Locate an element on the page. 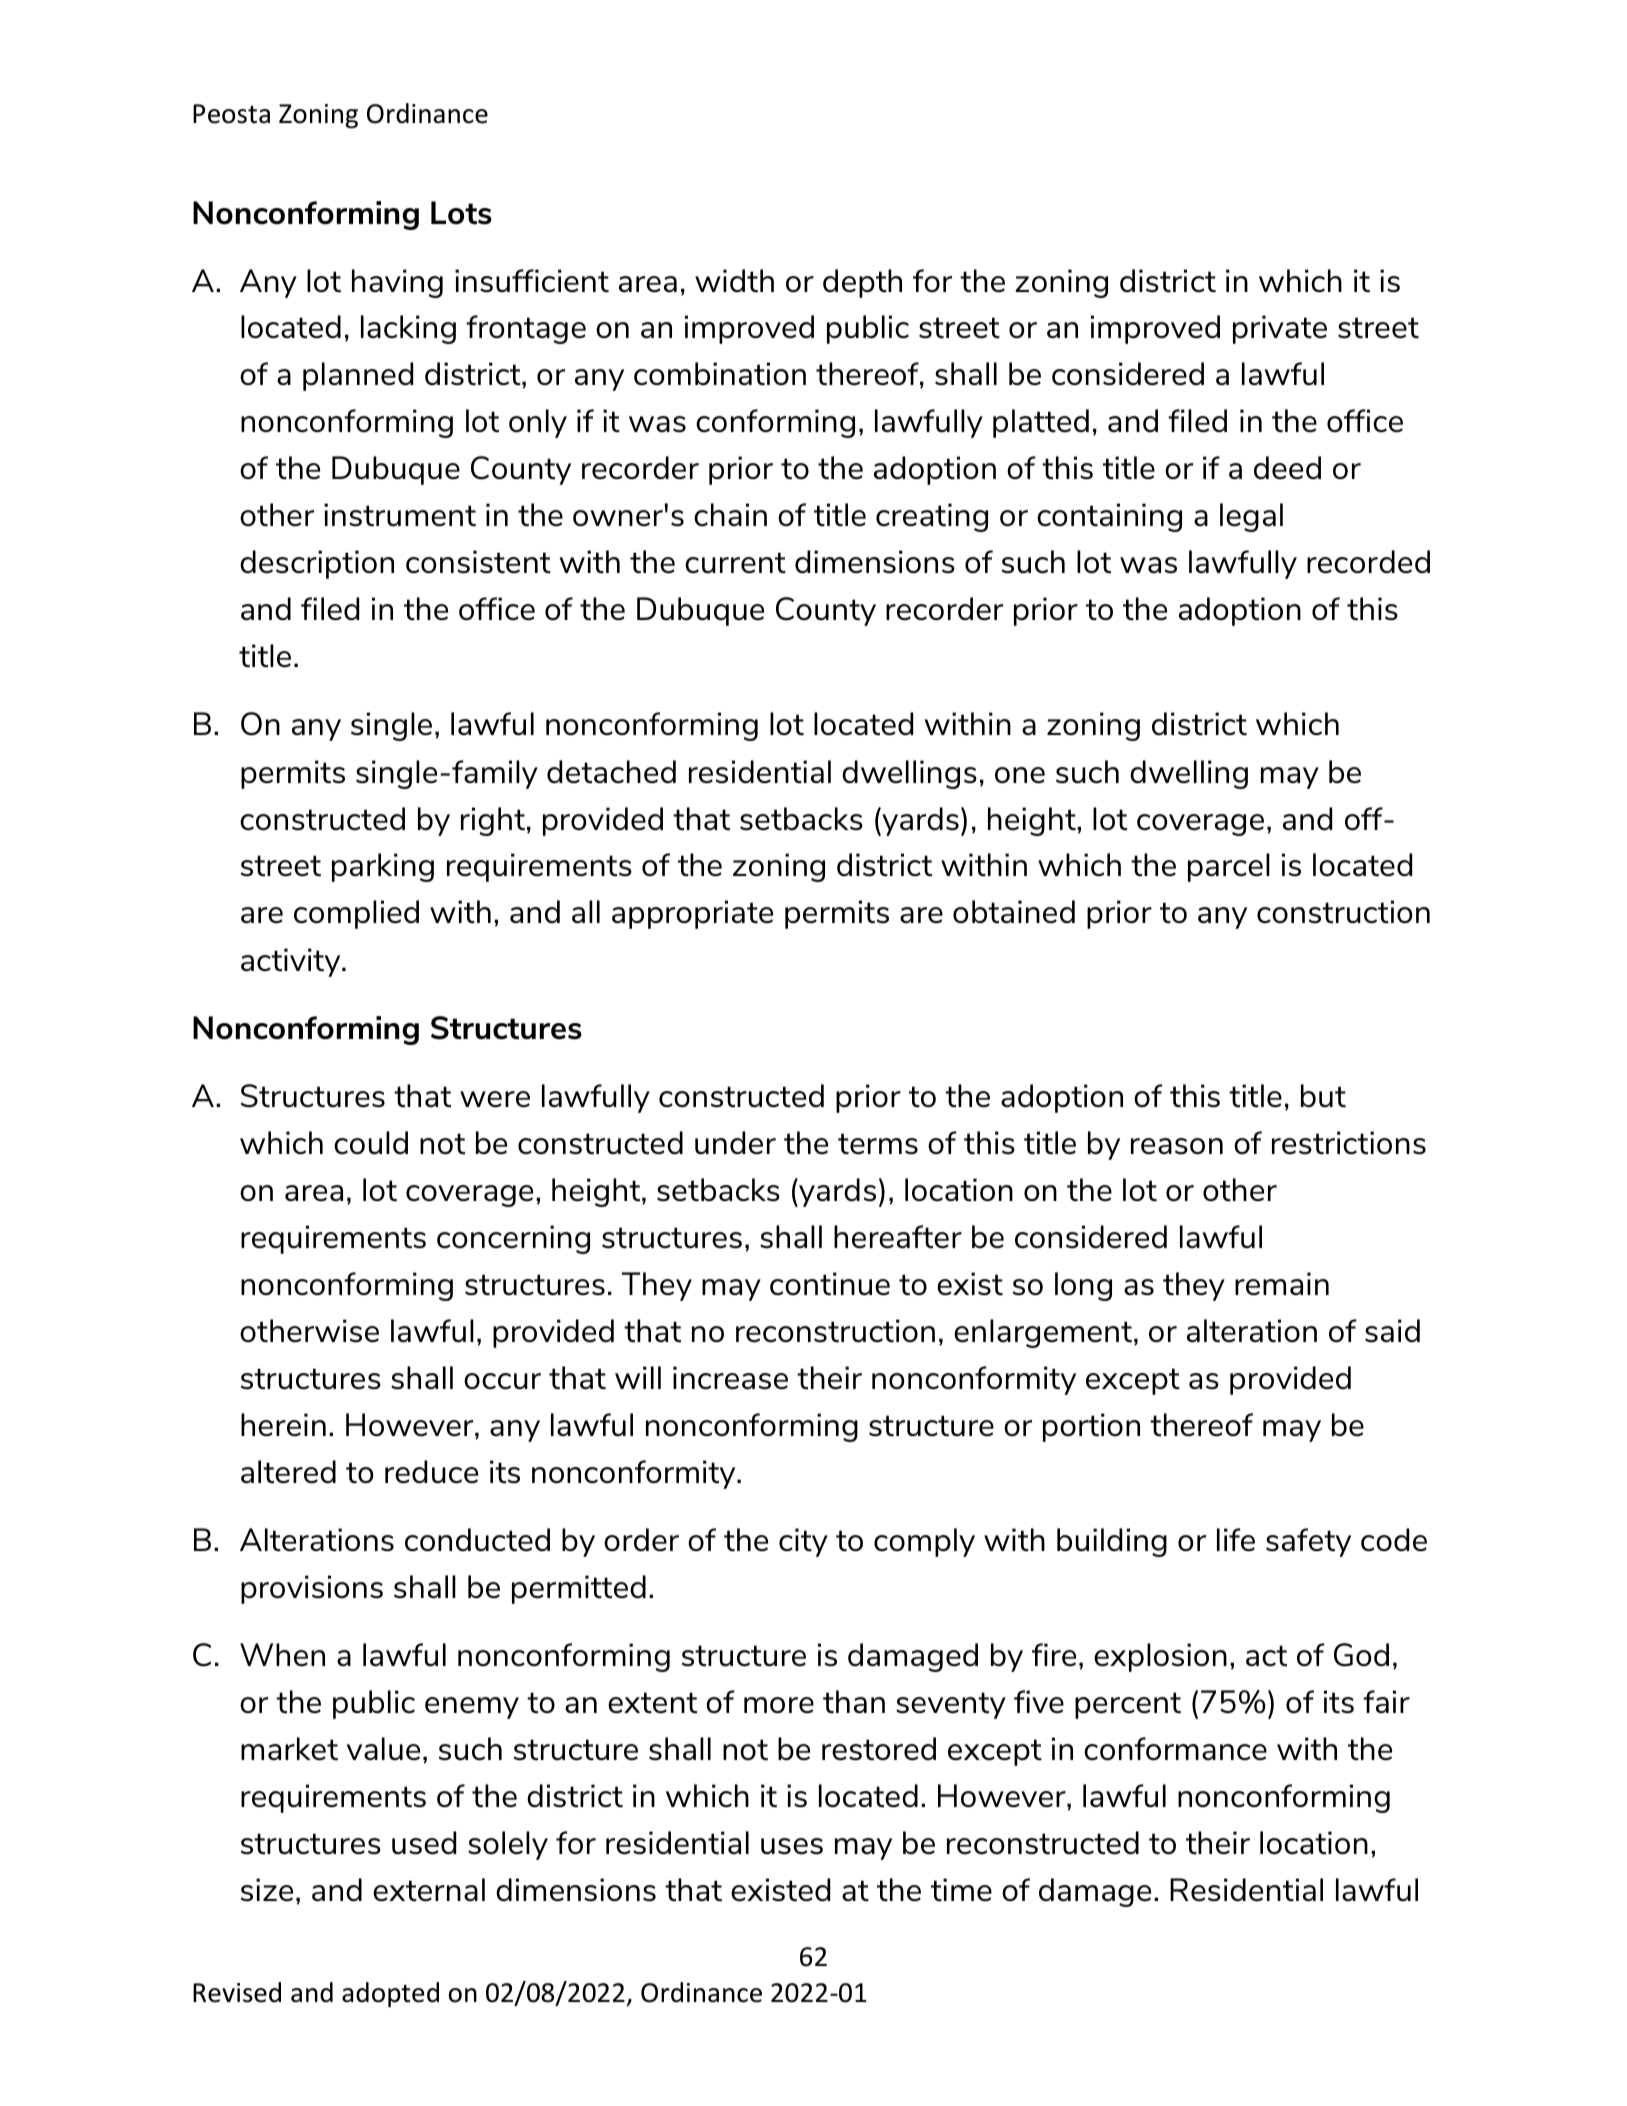  adopted is located at coordinates (390, 1995).
